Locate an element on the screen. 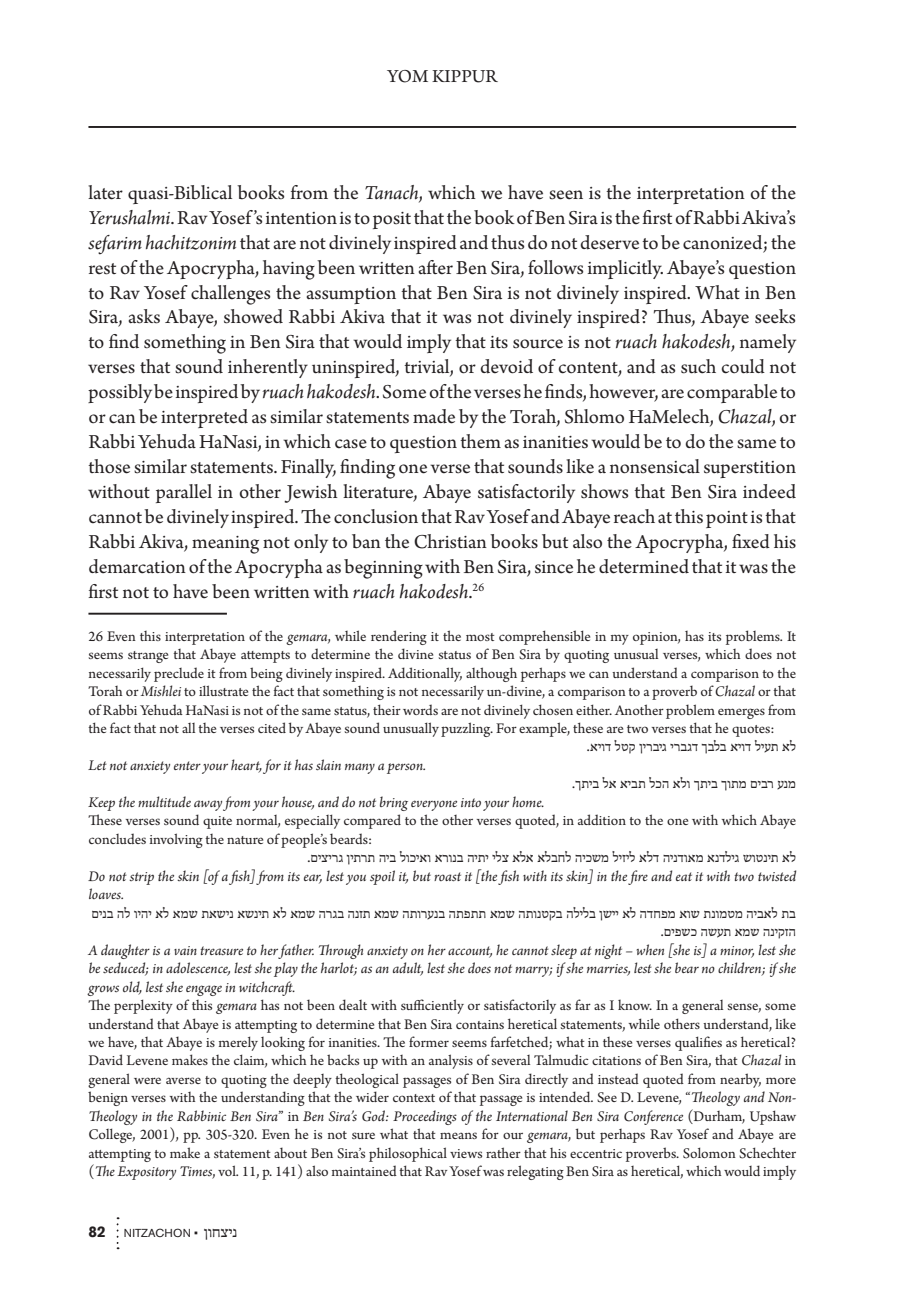  strange is located at coordinates (148, 657).
